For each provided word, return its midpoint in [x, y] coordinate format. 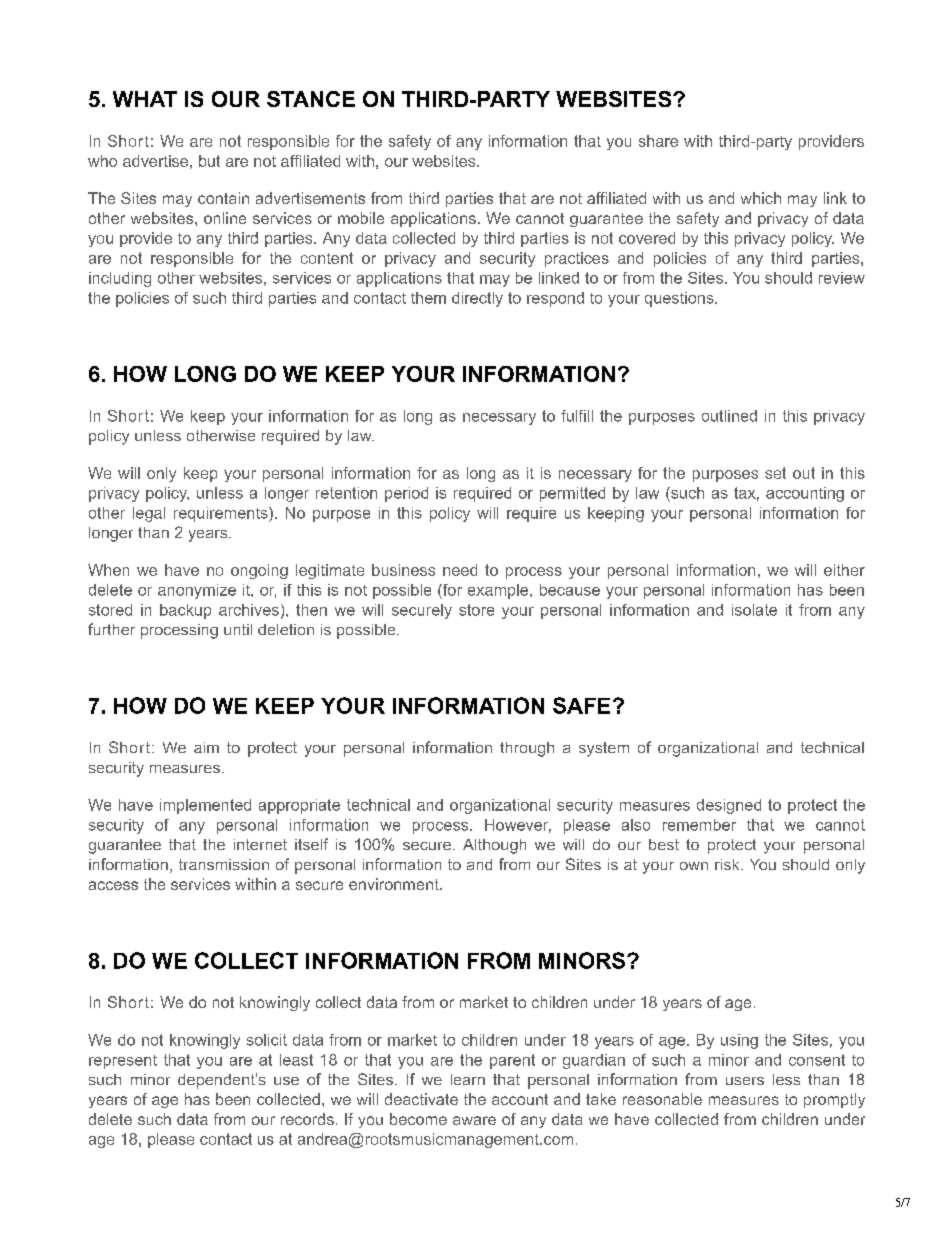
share [658, 141]
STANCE [311, 99]
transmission [224, 864]
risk [728, 864]
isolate [754, 610]
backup [185, 611]
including [120, 279]
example [499, 591]
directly [477, 299]
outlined [729, 416]
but [209, 161]
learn [468, 1079]
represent [123, 1062]
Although [494, 846]
